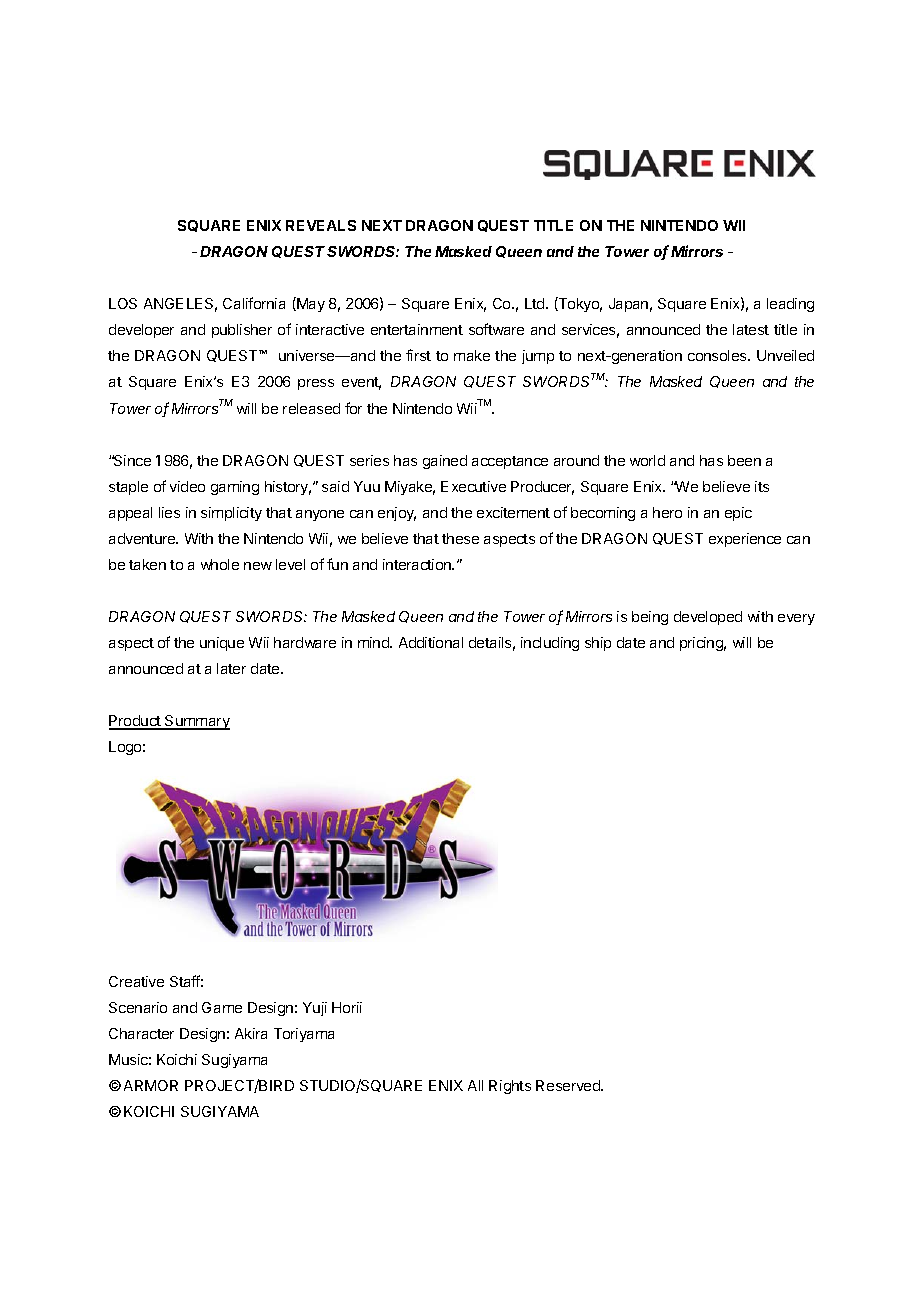  I want to click on Ltd, so click(536, 303).
